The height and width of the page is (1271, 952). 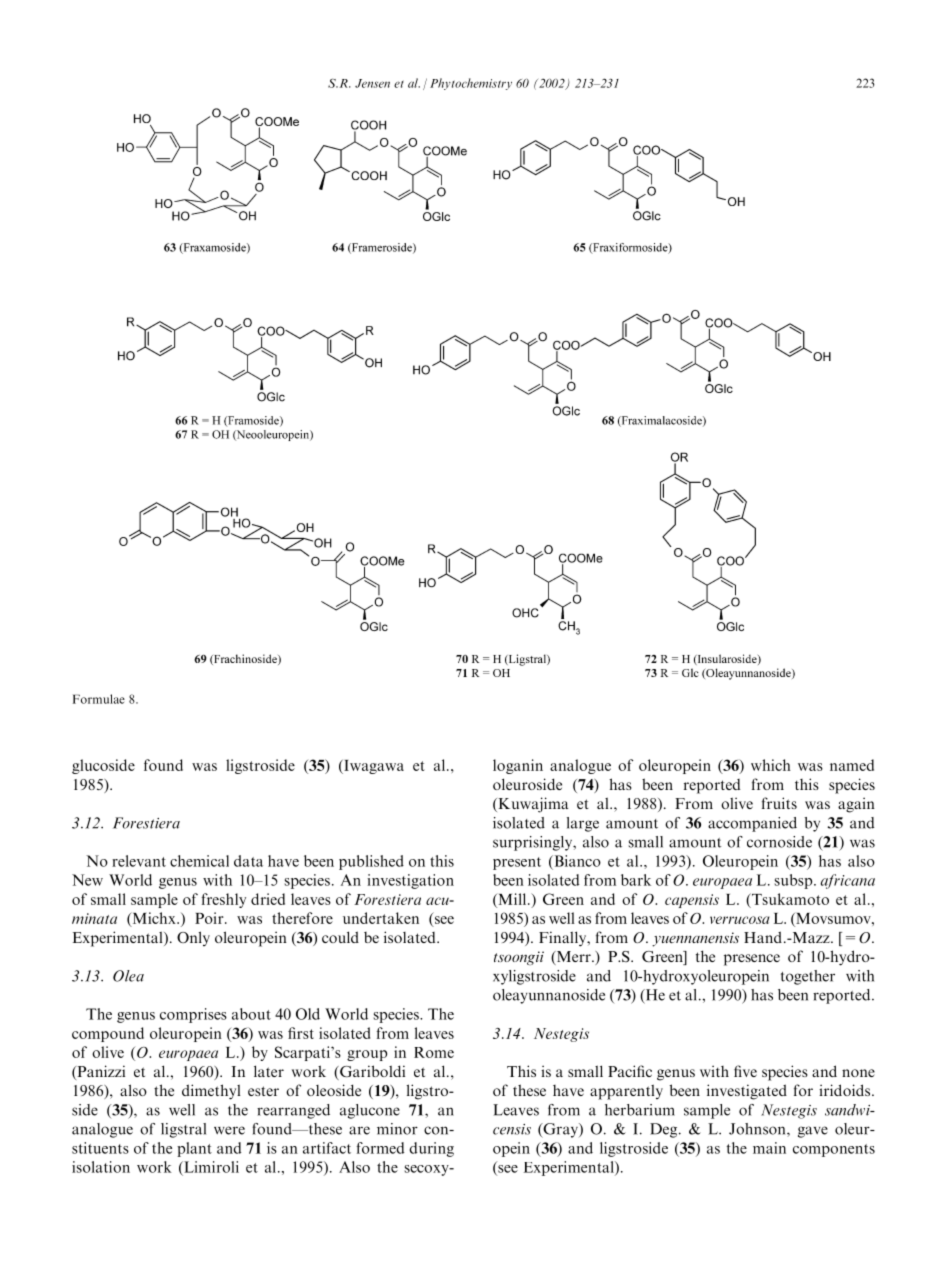 I want to click on present, so click(x=517, y=863).
